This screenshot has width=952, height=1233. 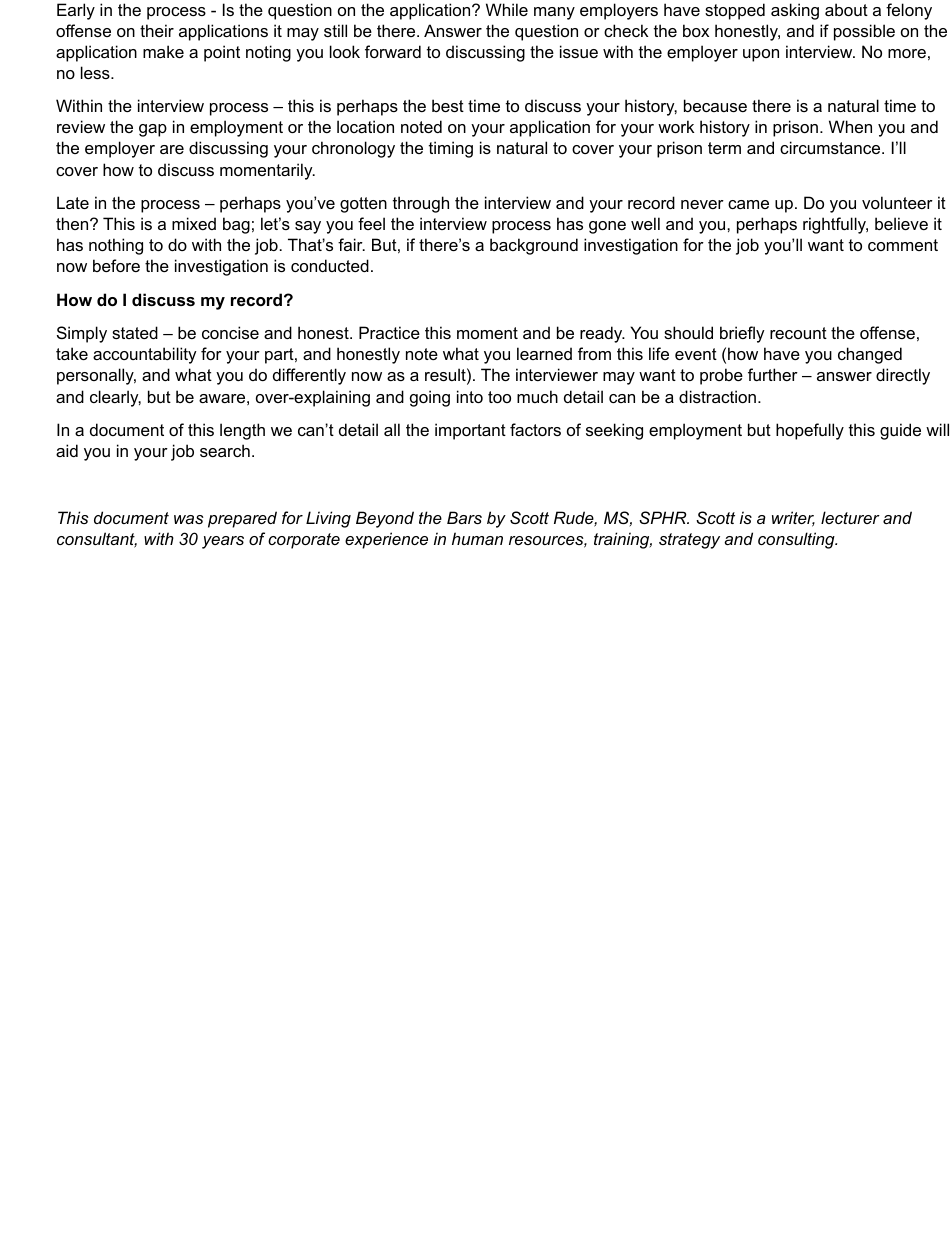 I want to click on timing, so click(x=451, y=149).
